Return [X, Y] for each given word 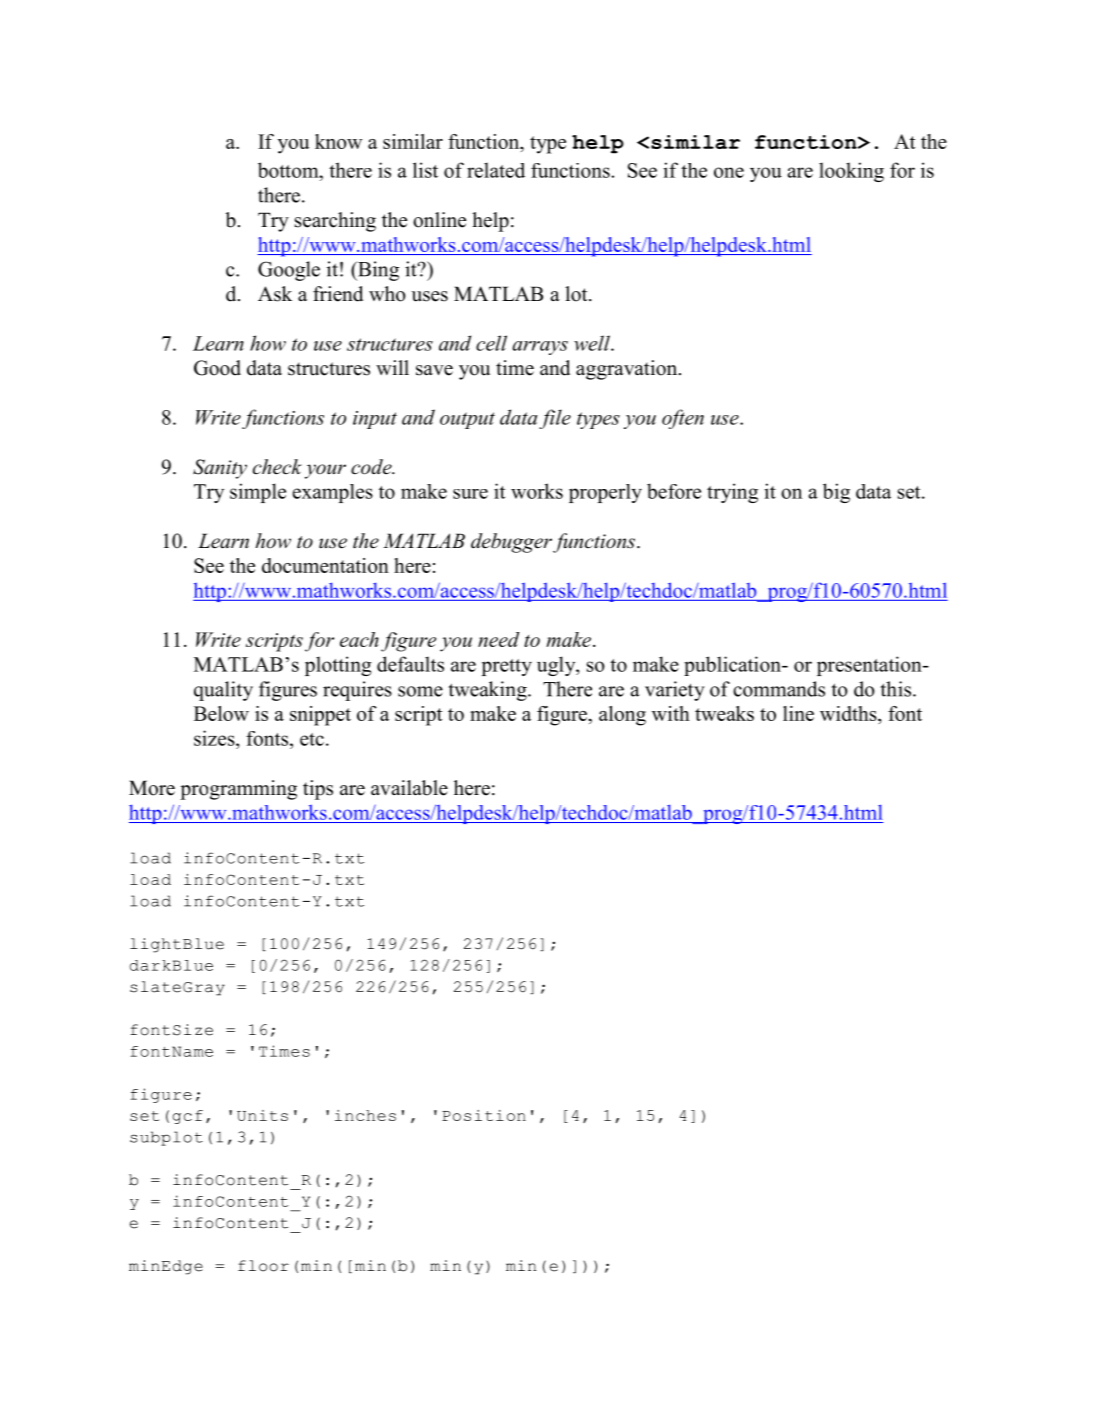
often [683, 419]
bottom [289, 170]
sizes [215, 738]
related [496, 170]
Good [217, 368]
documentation [325, 565]
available [409, 788]
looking [851, 172]
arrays [540, 348]
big [836, 493]
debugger [512, 543]
